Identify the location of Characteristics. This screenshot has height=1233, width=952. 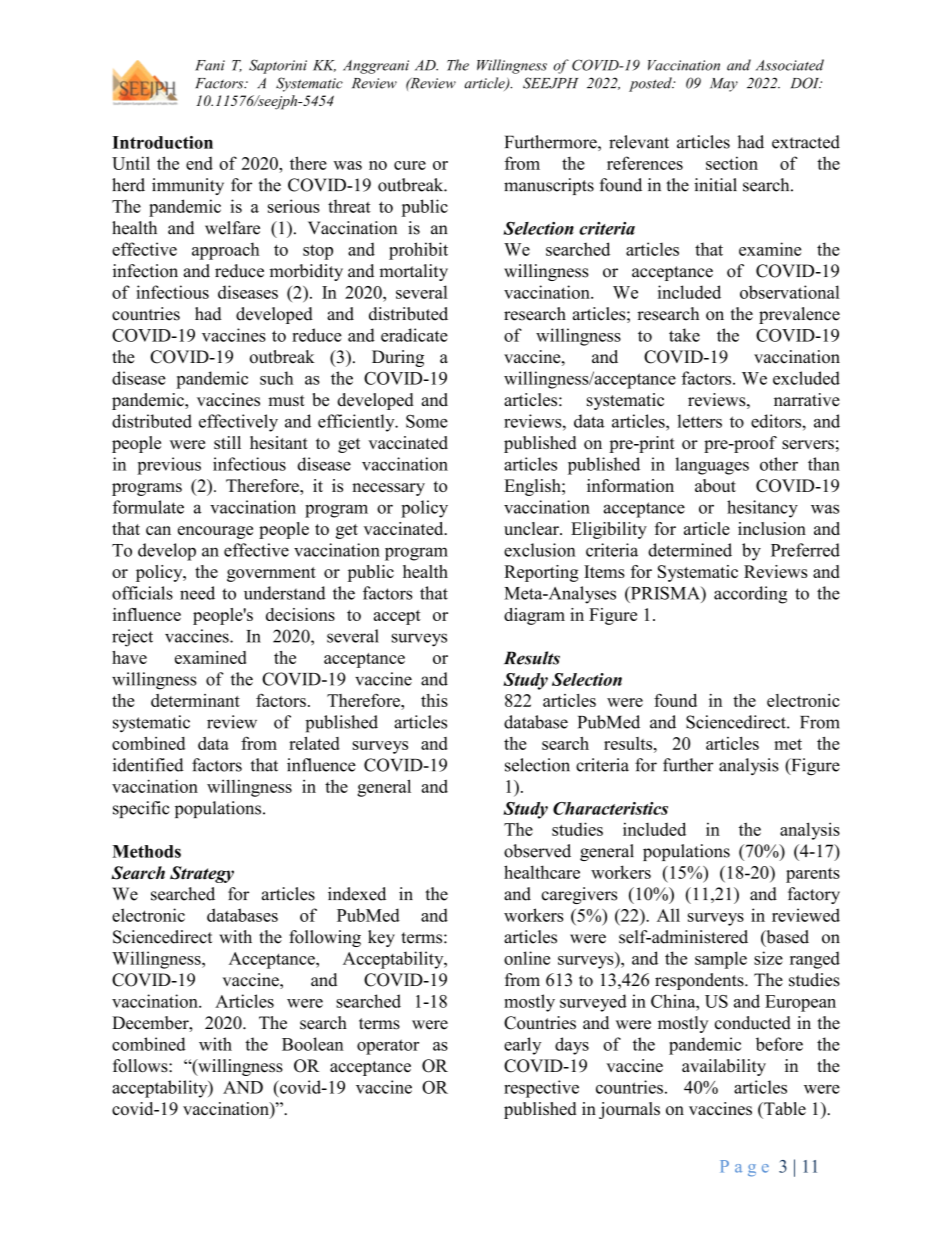
(610, 808).
